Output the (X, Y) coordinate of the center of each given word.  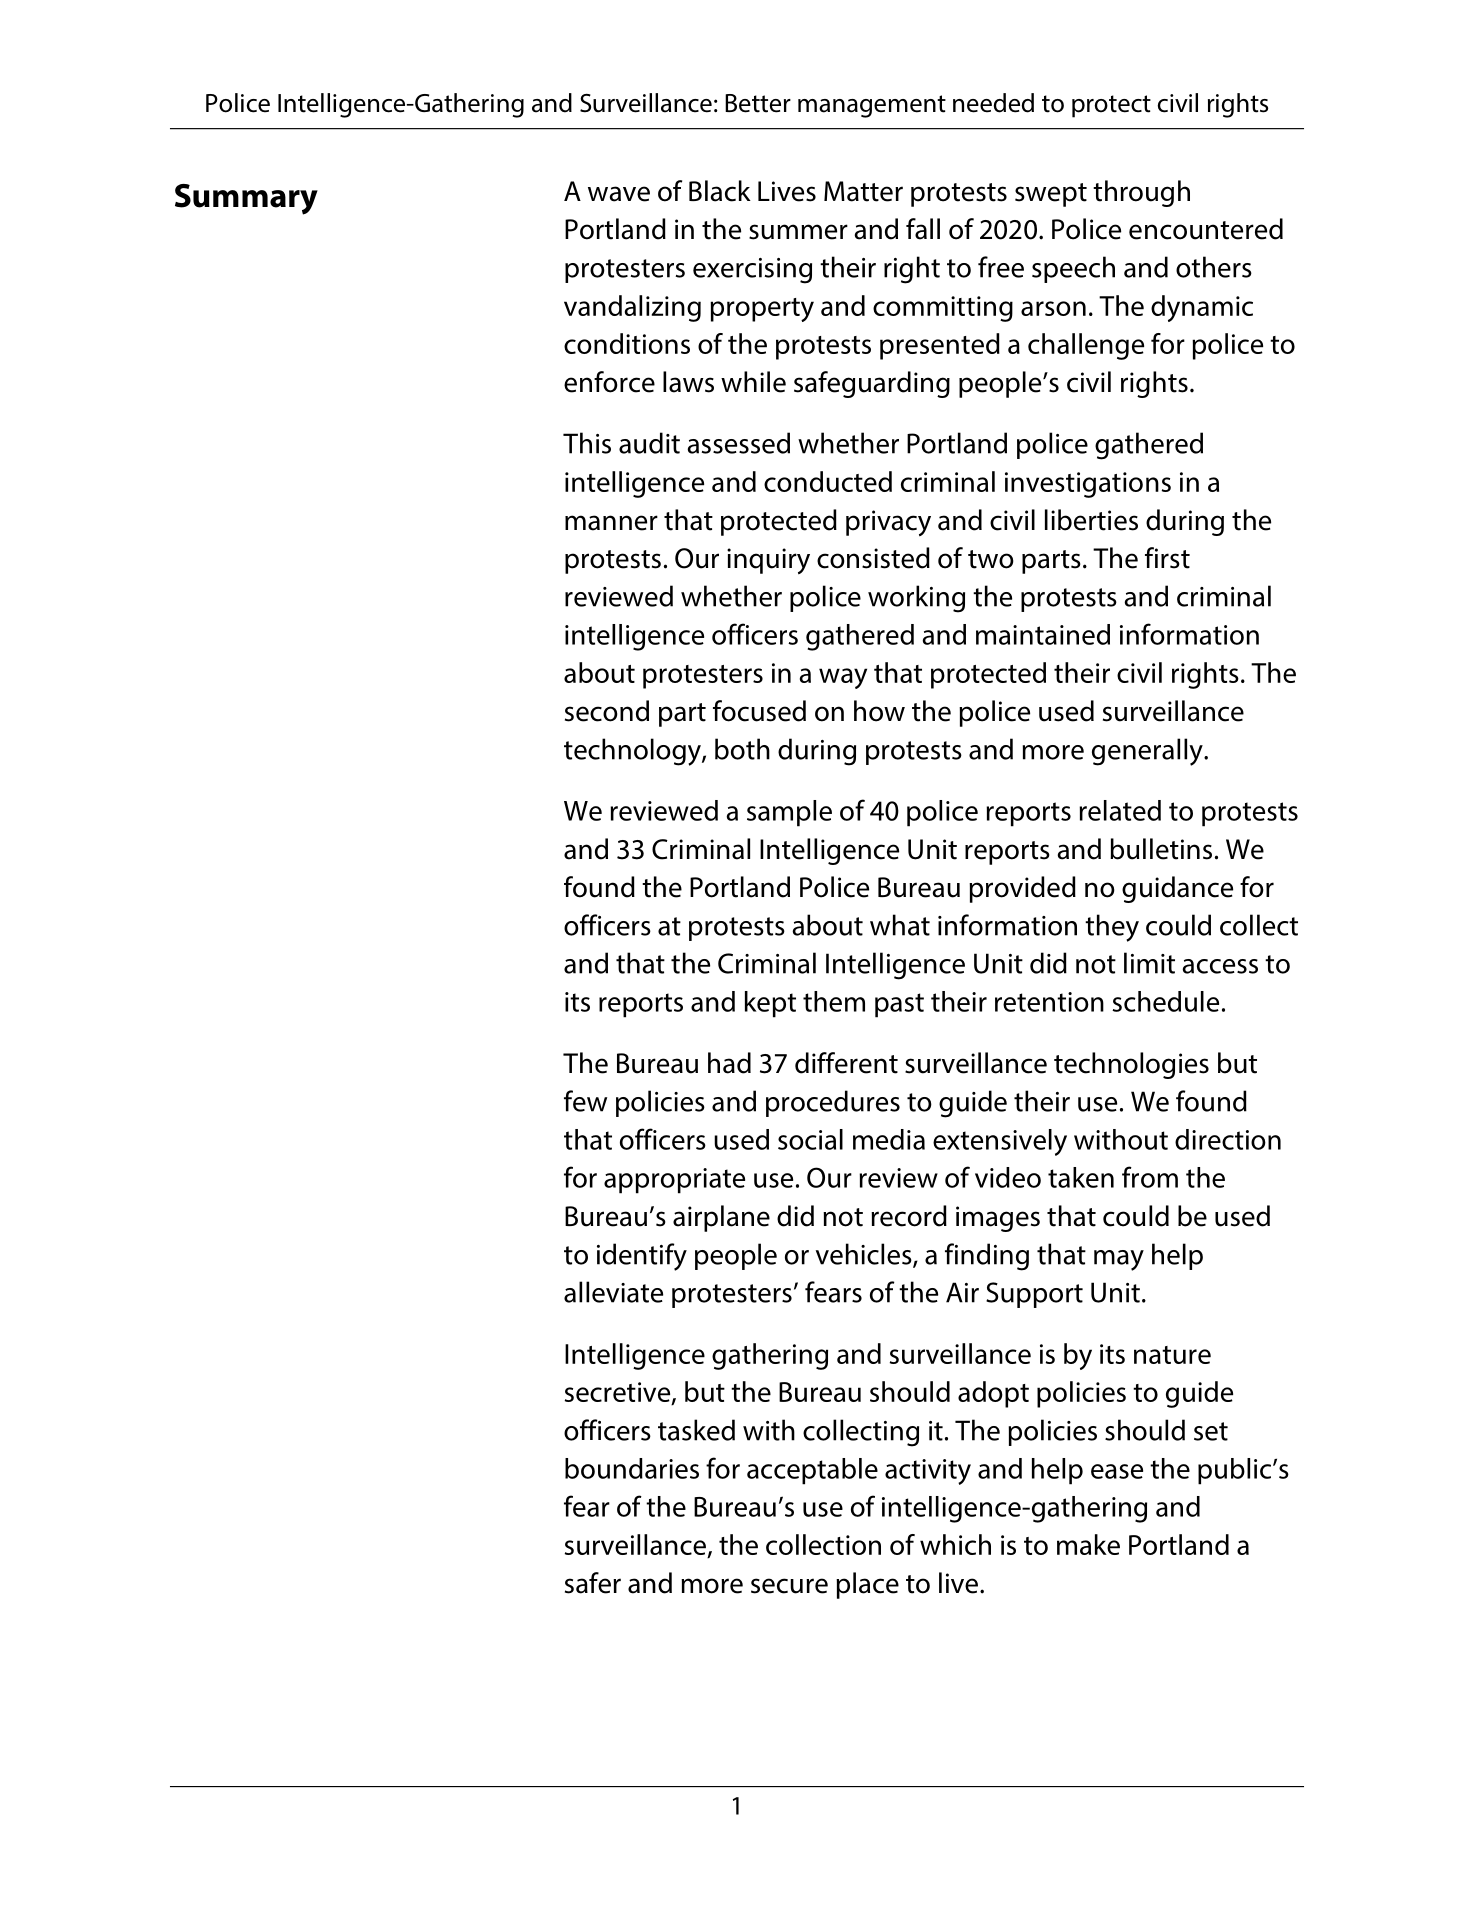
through (1141, 193)
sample (789, 813)
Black (720, 191)
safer (593, 1583)
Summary (246, 199)
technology (633, 752)
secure (789, 1586)
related (1120, 810)
